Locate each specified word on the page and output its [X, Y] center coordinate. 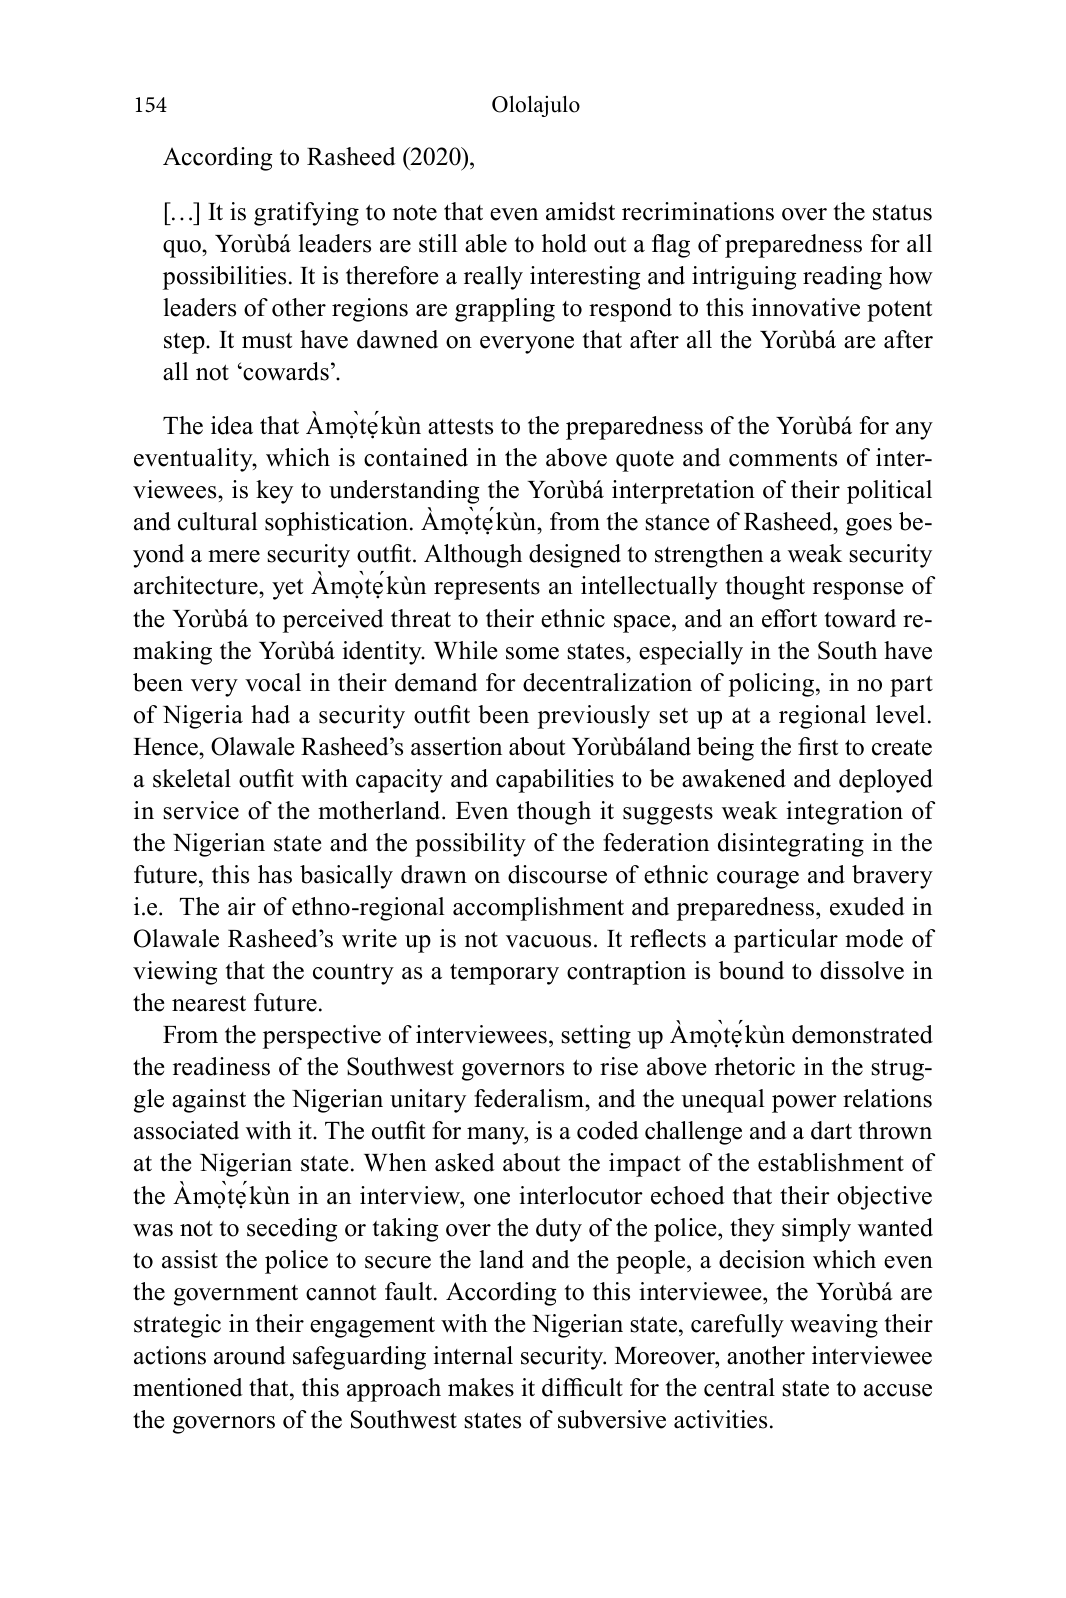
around [250, 1355]
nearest [209, 1004]
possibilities [224, 278]
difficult [582, 1387]
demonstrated [862, 1034]
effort [789, 618]
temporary [504, 974]
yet [287, 589]
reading [842, 278]
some [532, 653]
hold [564, 243]
